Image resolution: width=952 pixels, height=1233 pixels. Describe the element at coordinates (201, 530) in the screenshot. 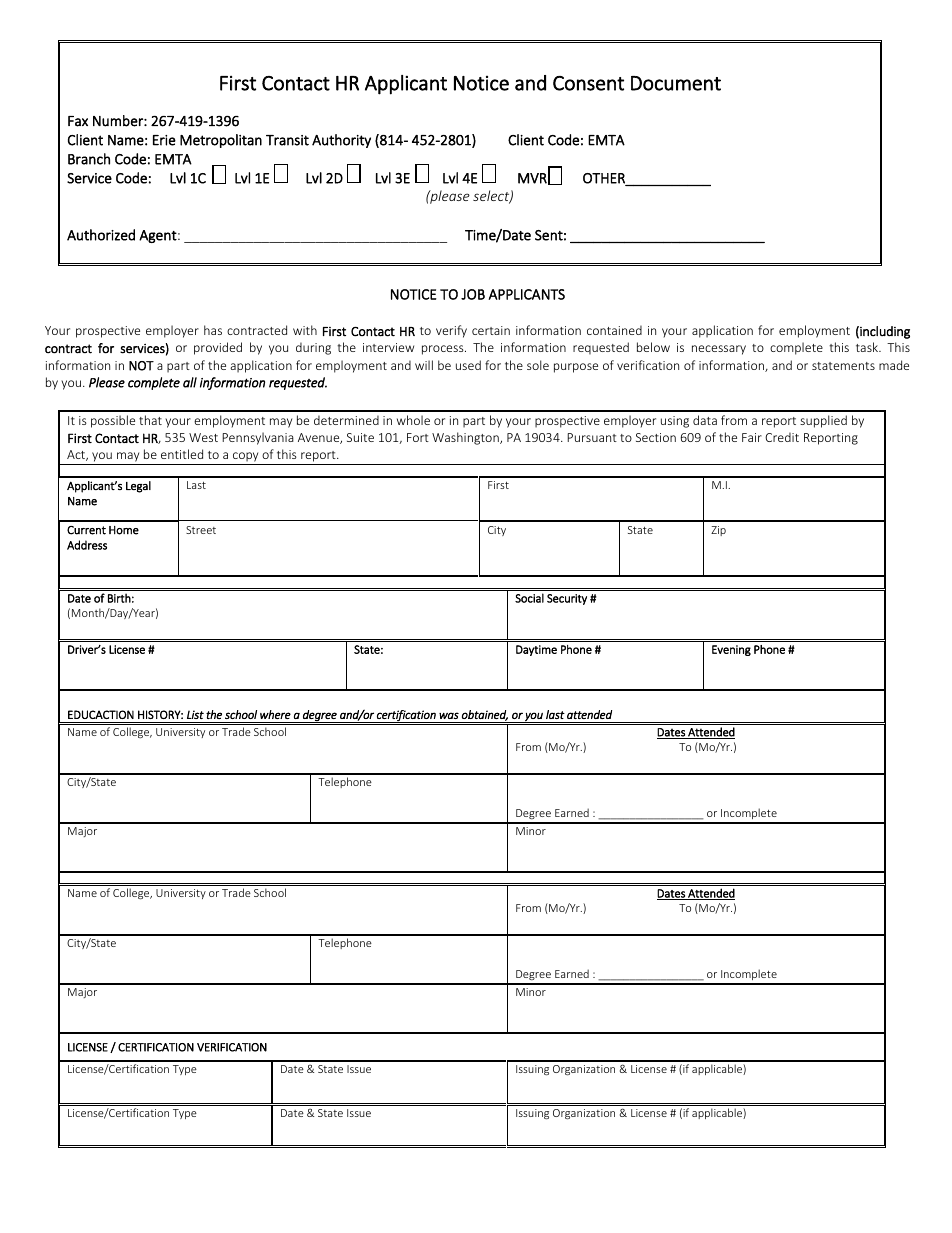

I see `Street` at that location.
